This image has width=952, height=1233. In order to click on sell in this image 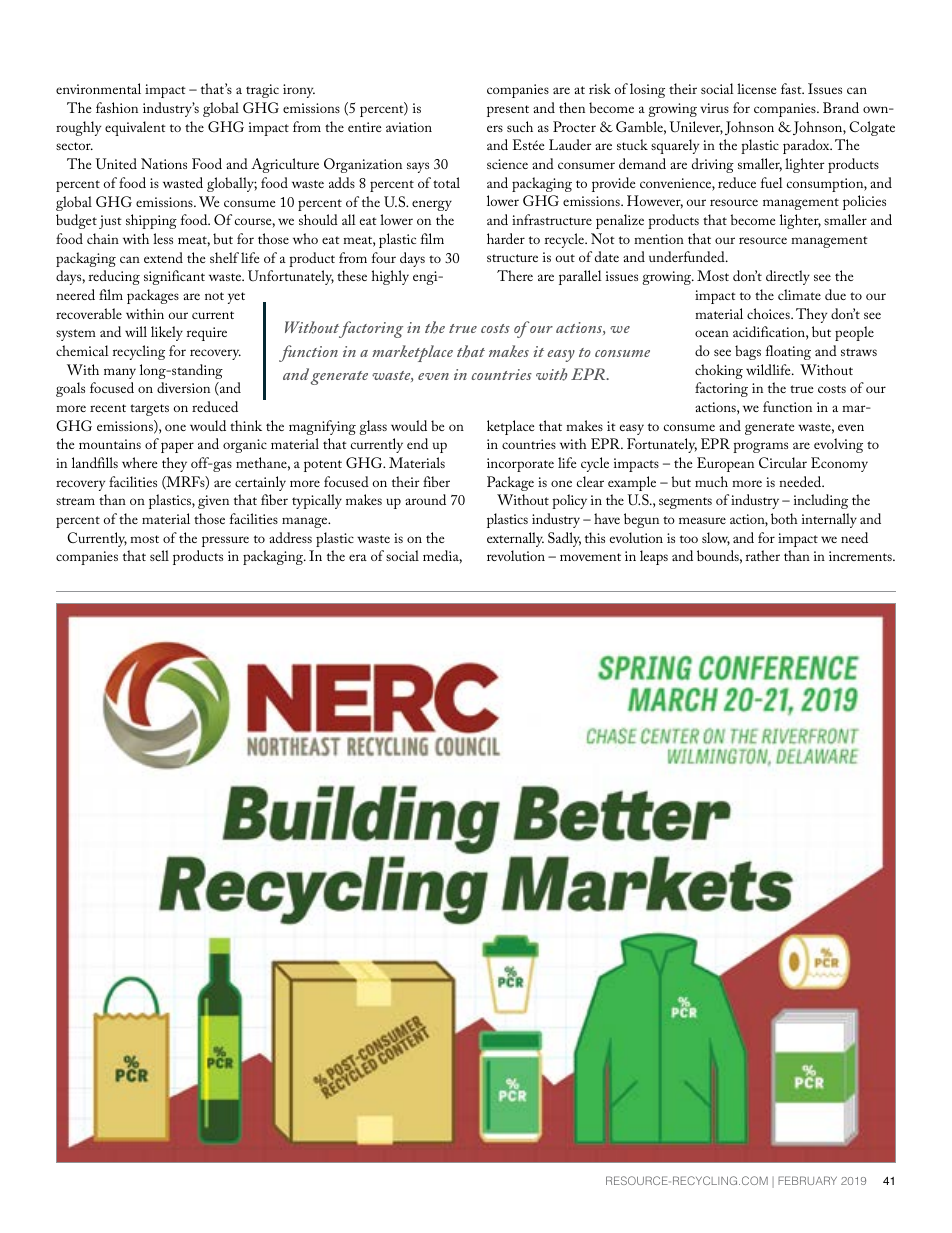, I will do `click(159, 555)`.
